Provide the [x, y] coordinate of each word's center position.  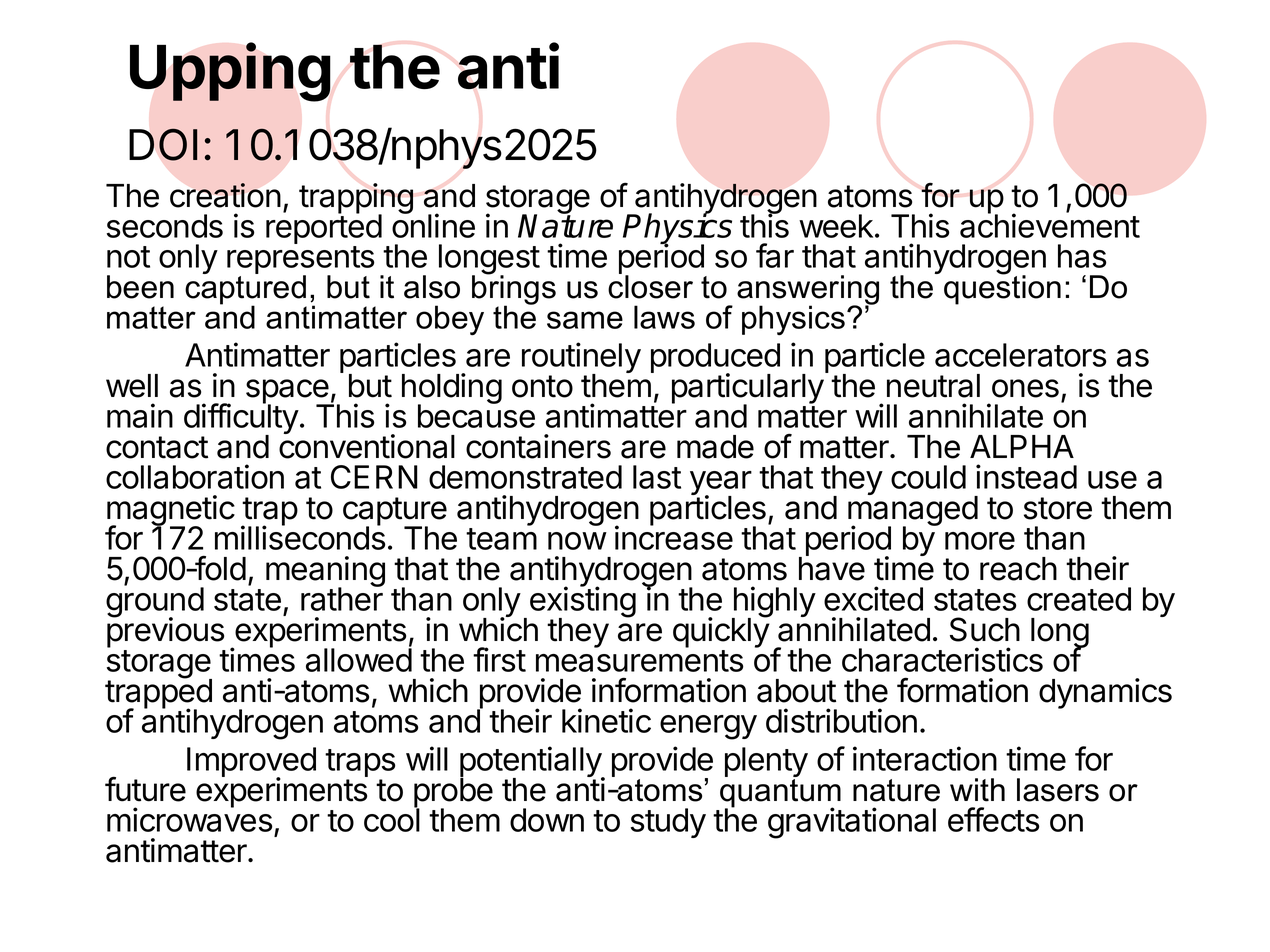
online [433, 225]
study [668, 823]
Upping [230, 72]
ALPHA [1022, 446]
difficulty [241, 419]
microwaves [190, 819]
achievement [1050, 225]
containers [538, 446]
